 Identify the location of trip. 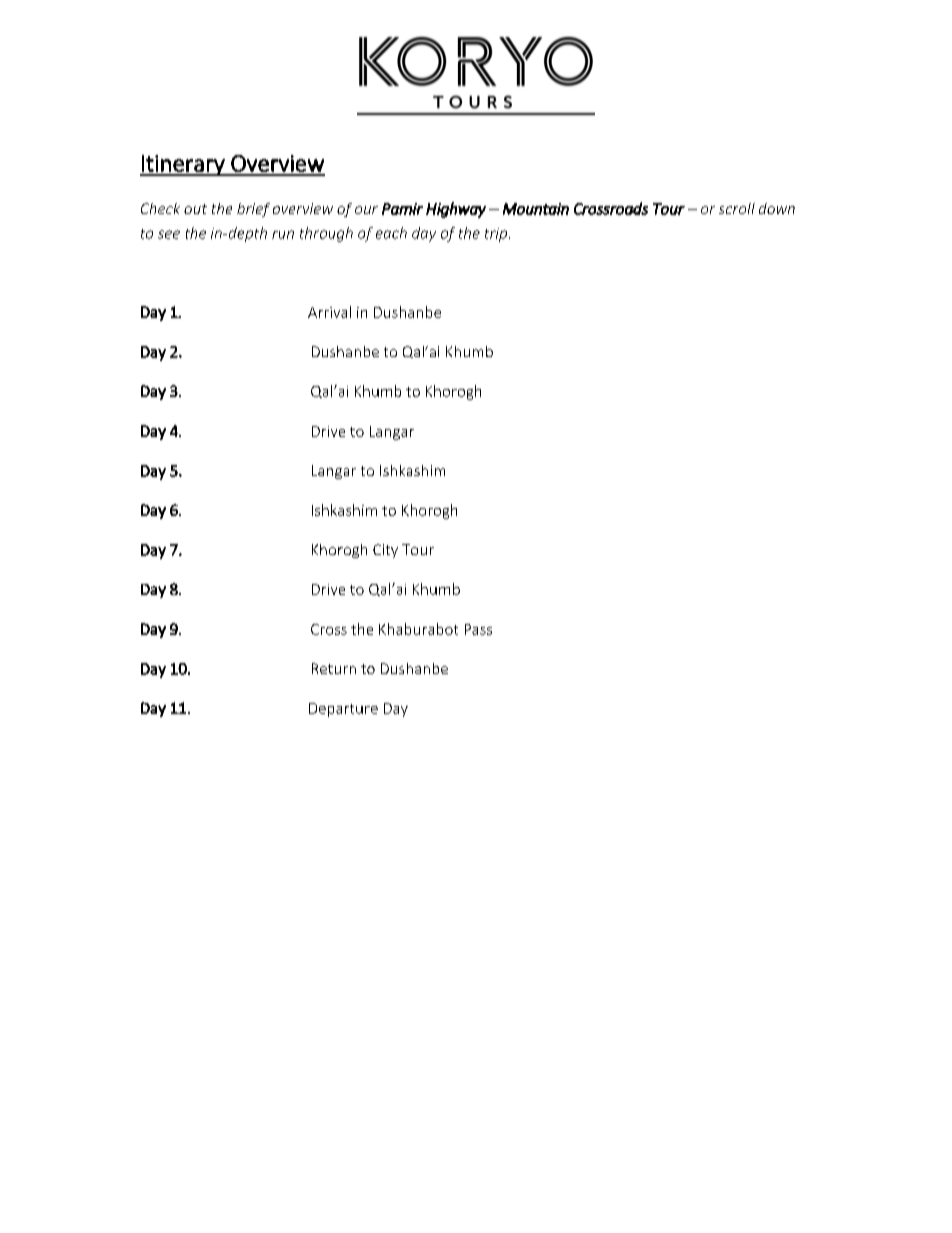
(496, 235).
